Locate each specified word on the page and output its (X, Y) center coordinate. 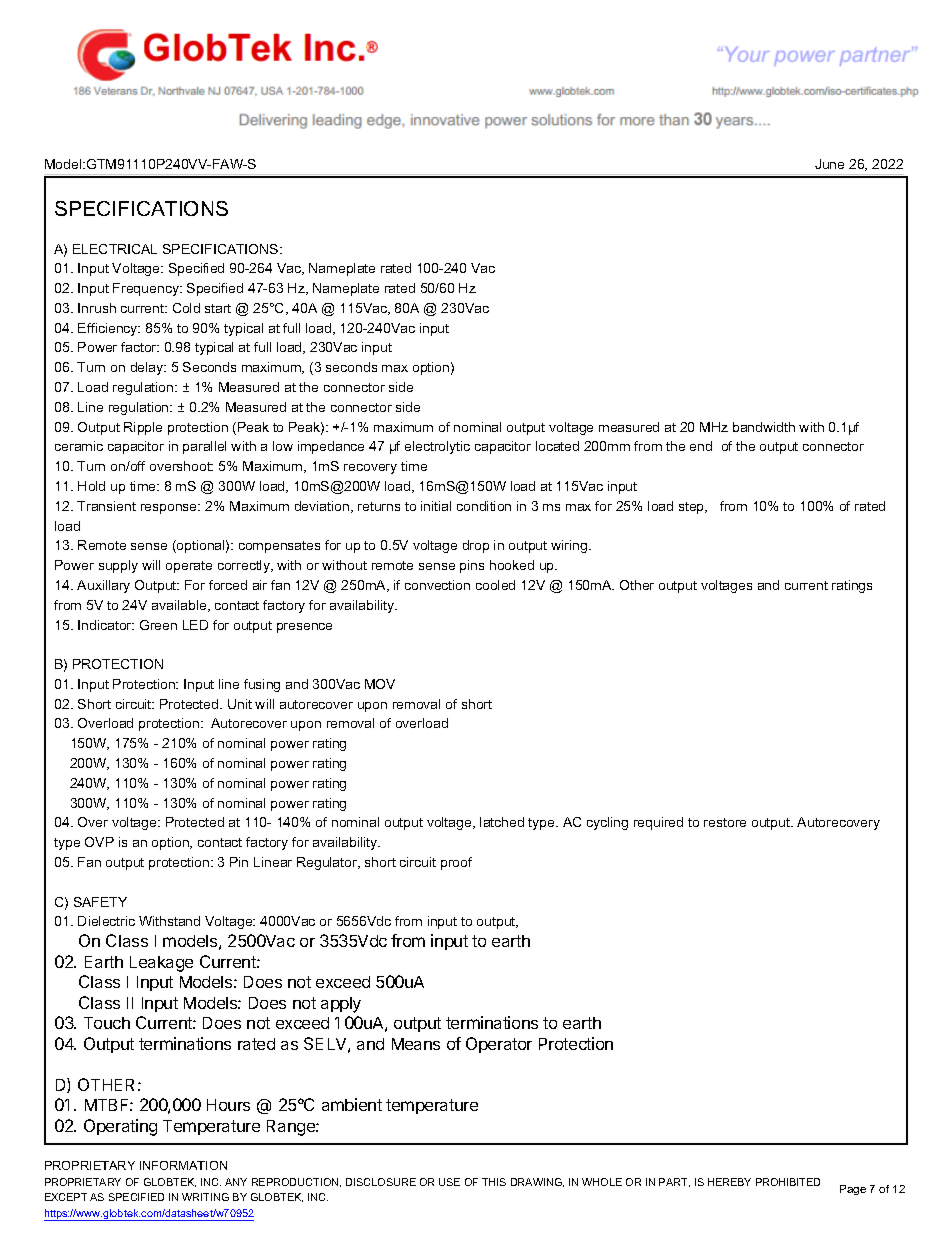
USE (449, 1182)
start (218, 308)
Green (158, 625)
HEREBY (729, 1182)
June (829, 164)
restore (725, 822)
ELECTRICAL (115, 249)
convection (437, 585)
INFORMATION (183, 1165)
